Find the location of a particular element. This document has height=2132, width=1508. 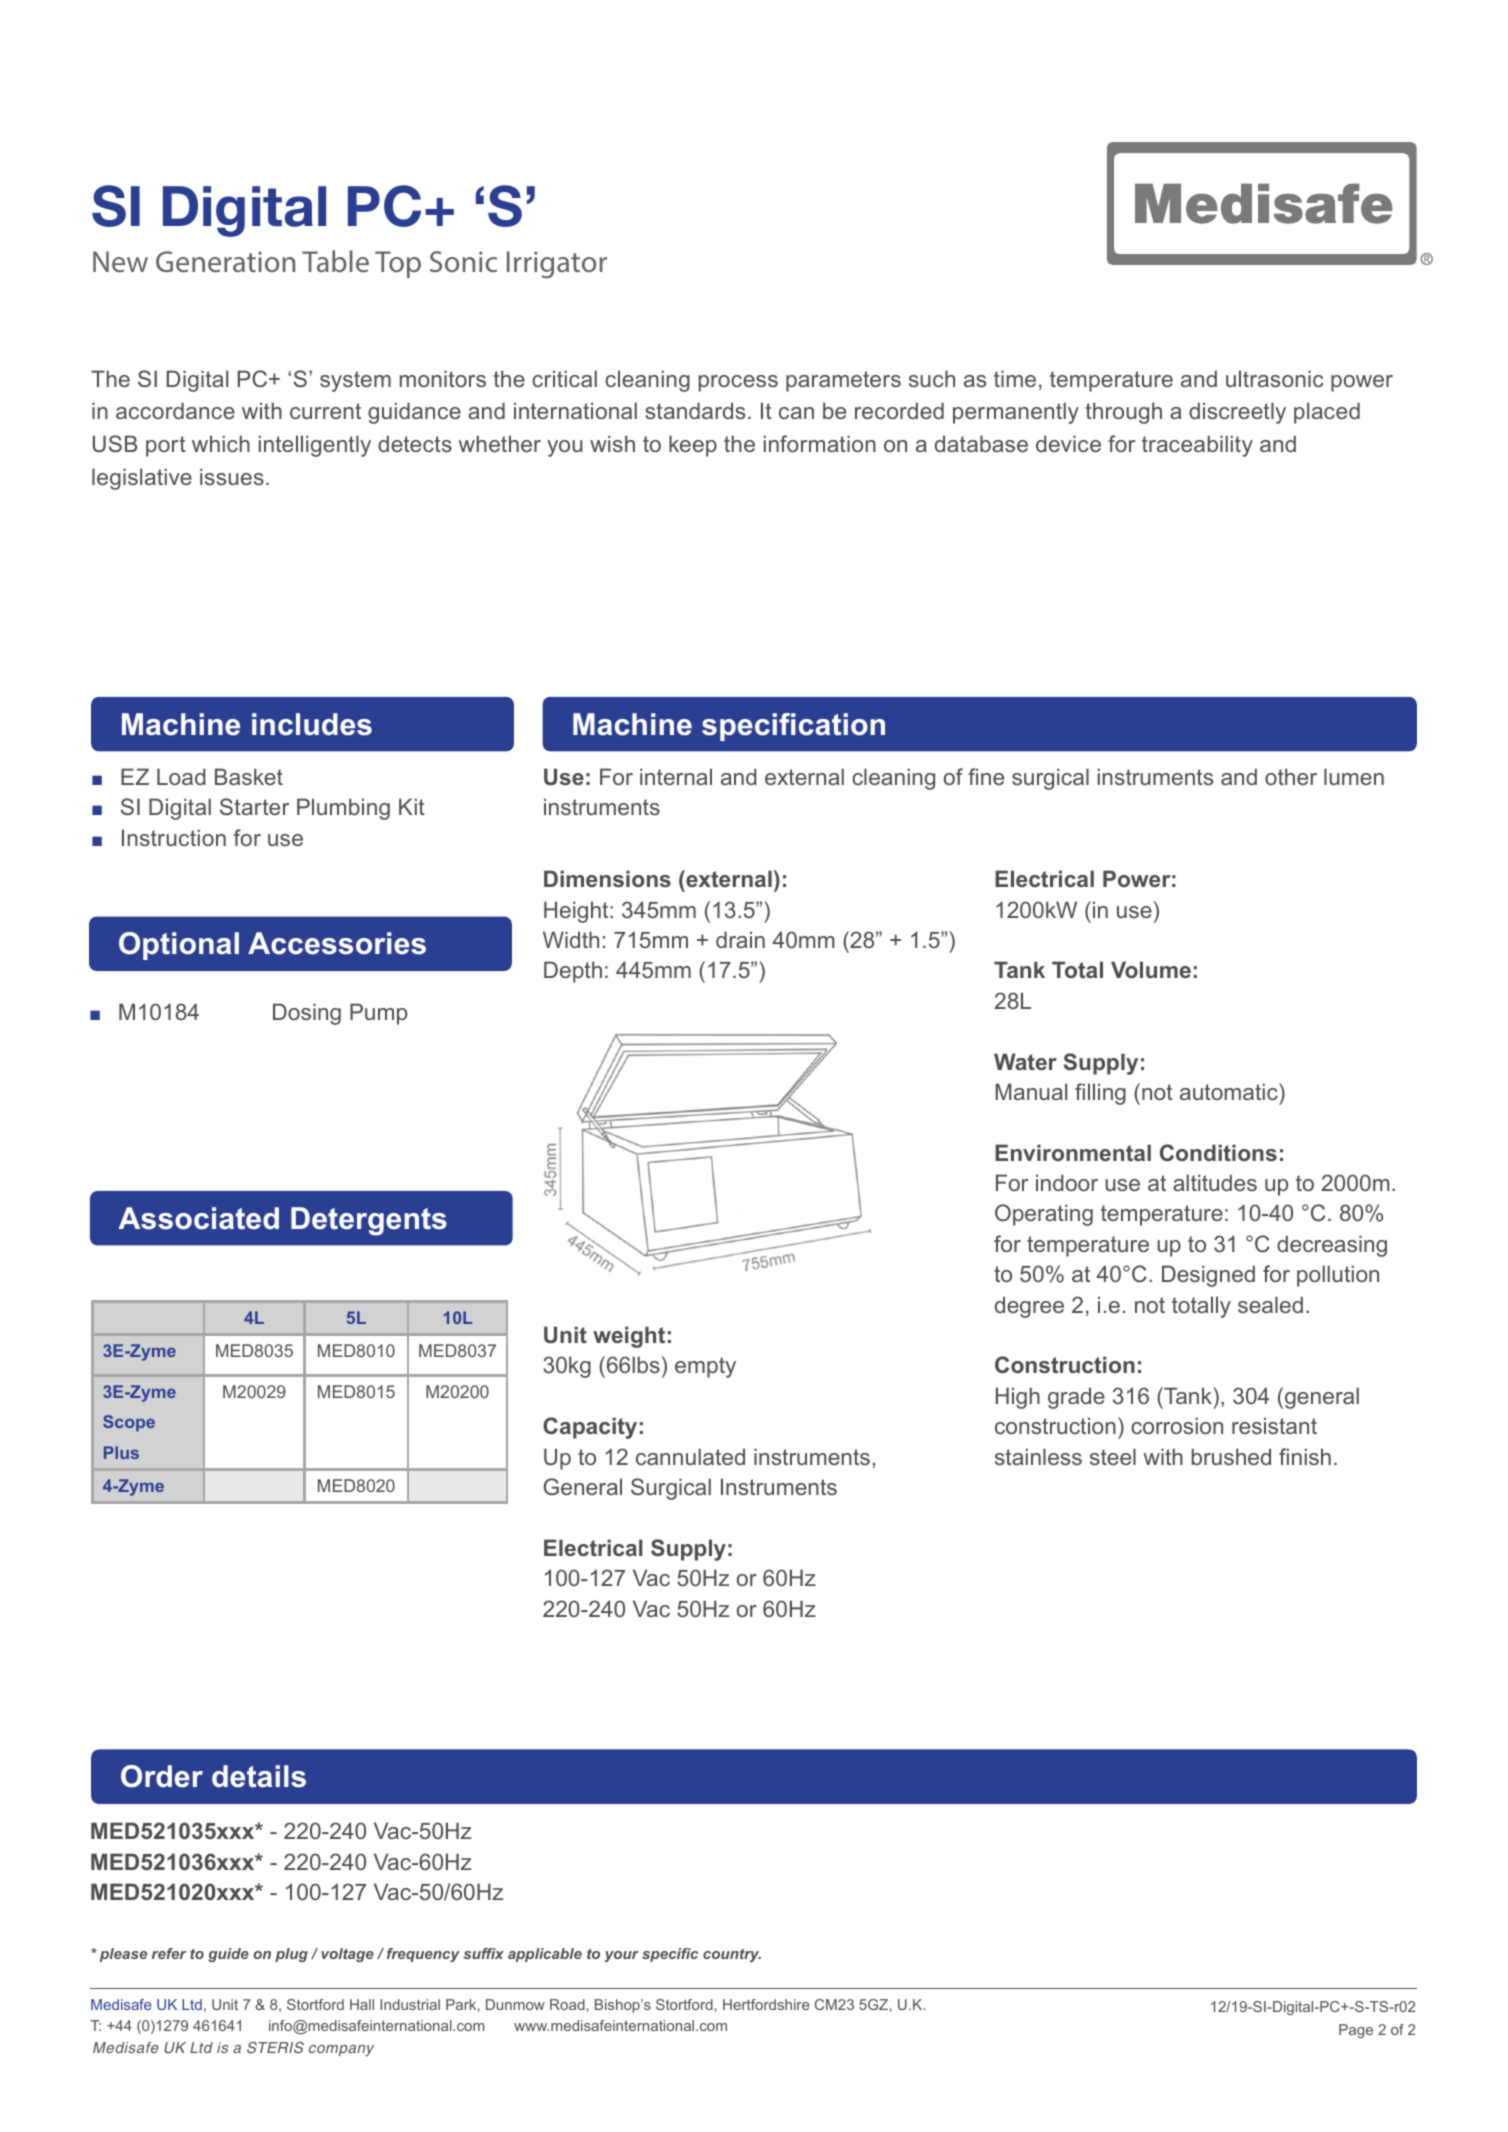

Page is located at coordinates (1356, 2031).
